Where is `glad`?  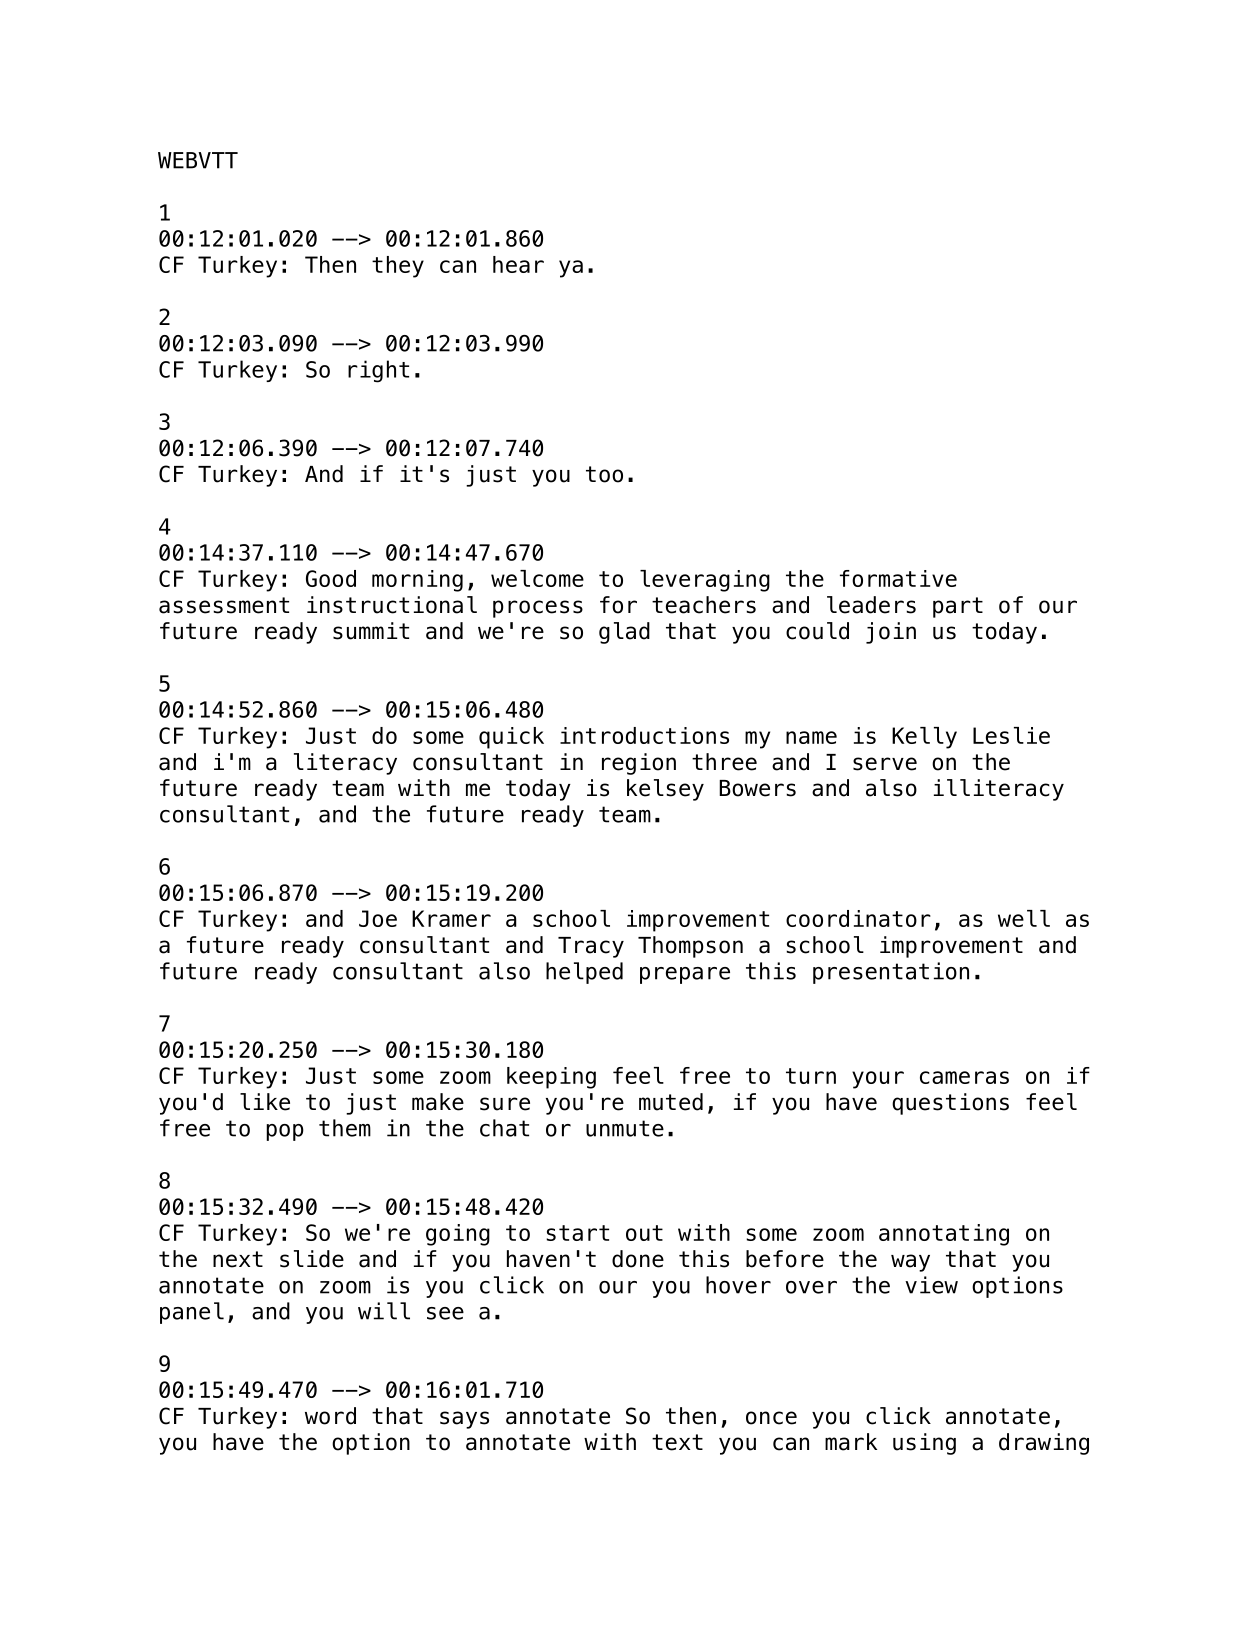 glad is located at coordinates (624, 633).
